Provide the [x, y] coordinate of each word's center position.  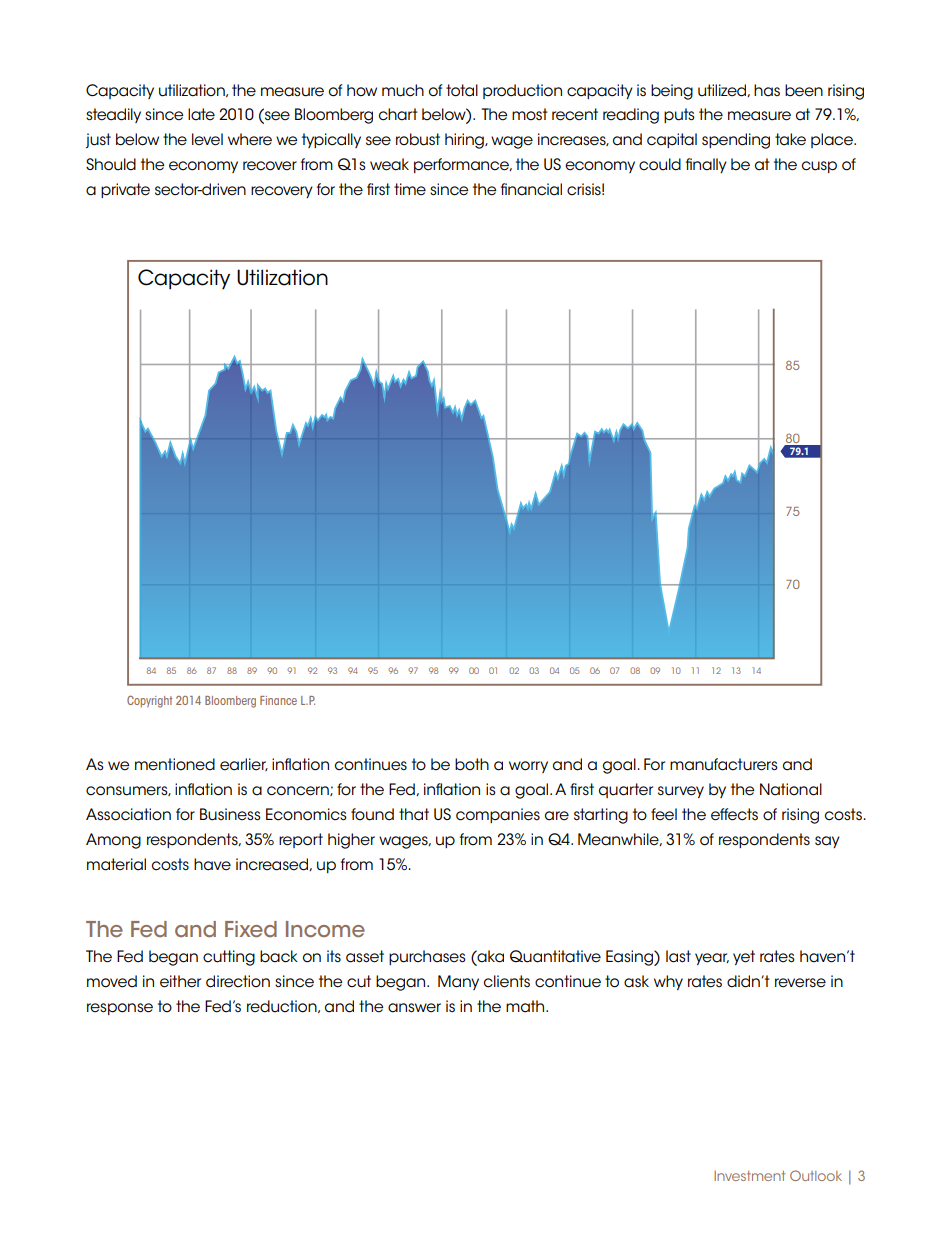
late [201, 114]
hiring [465, 141]
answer [414, 1008]
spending [736, 141]
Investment [749, 1176]
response [120, 1009]
